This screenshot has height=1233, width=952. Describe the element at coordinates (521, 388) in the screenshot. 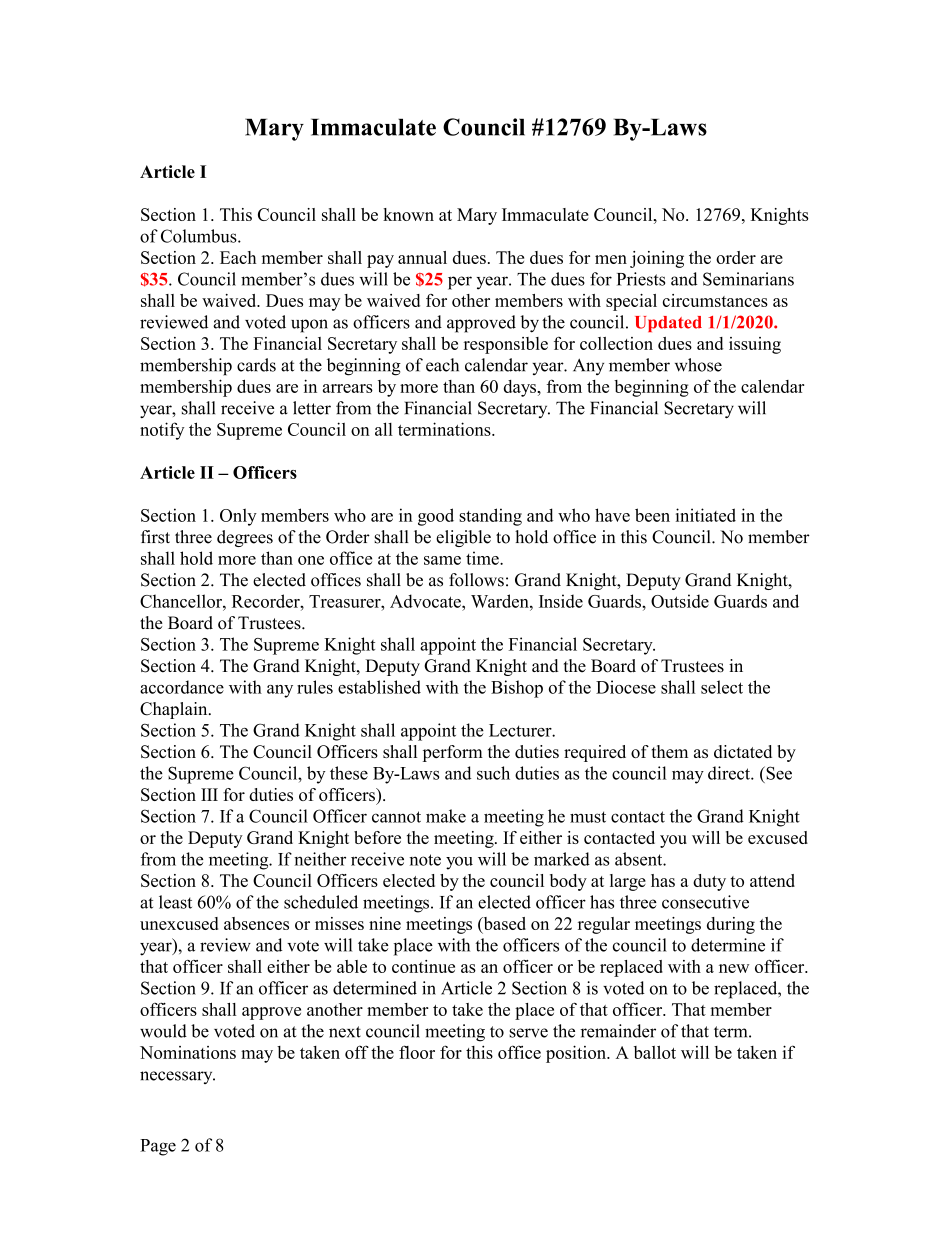

I see `days` at that location.
